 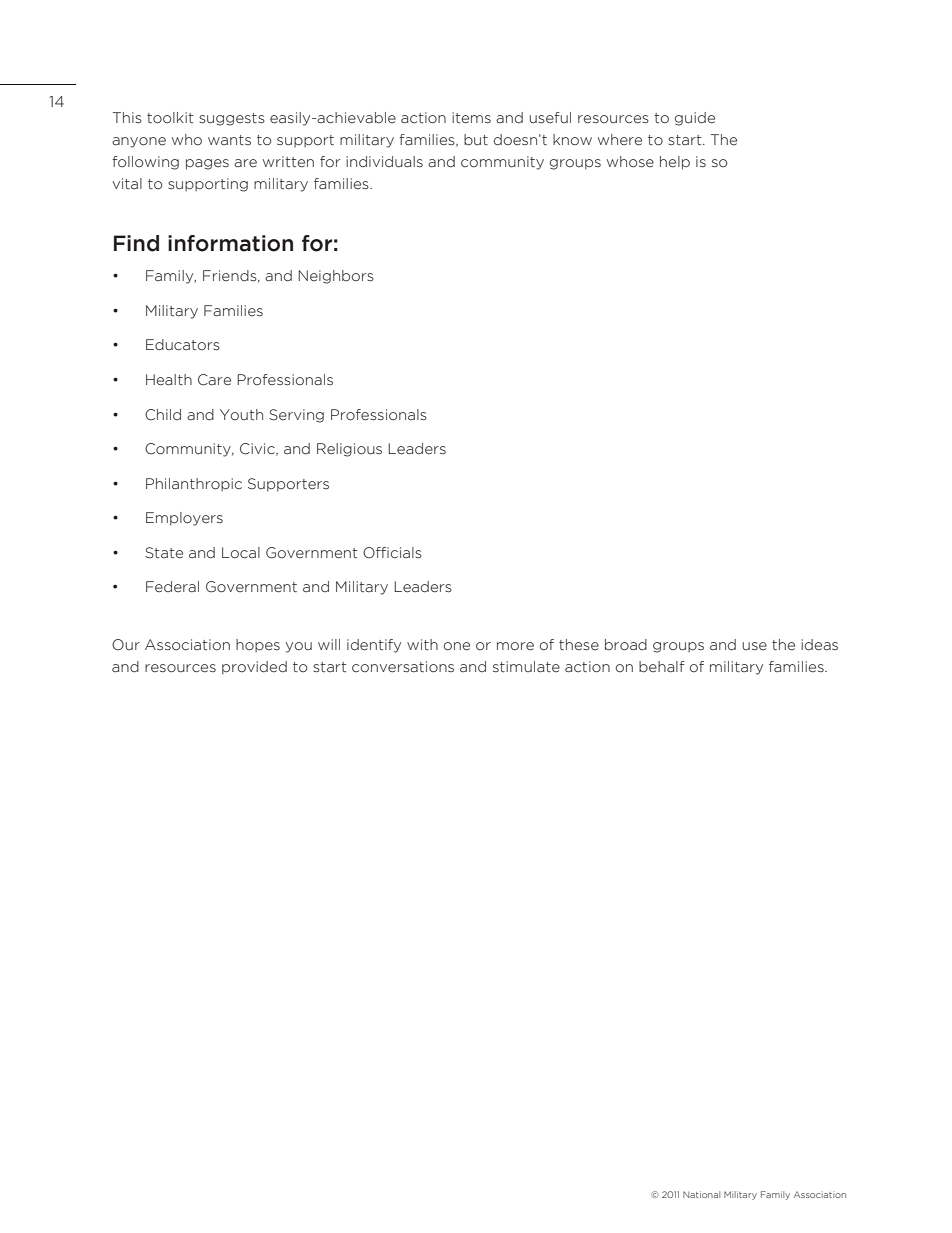 I want to click on National, so click(x=701, y=1194).
